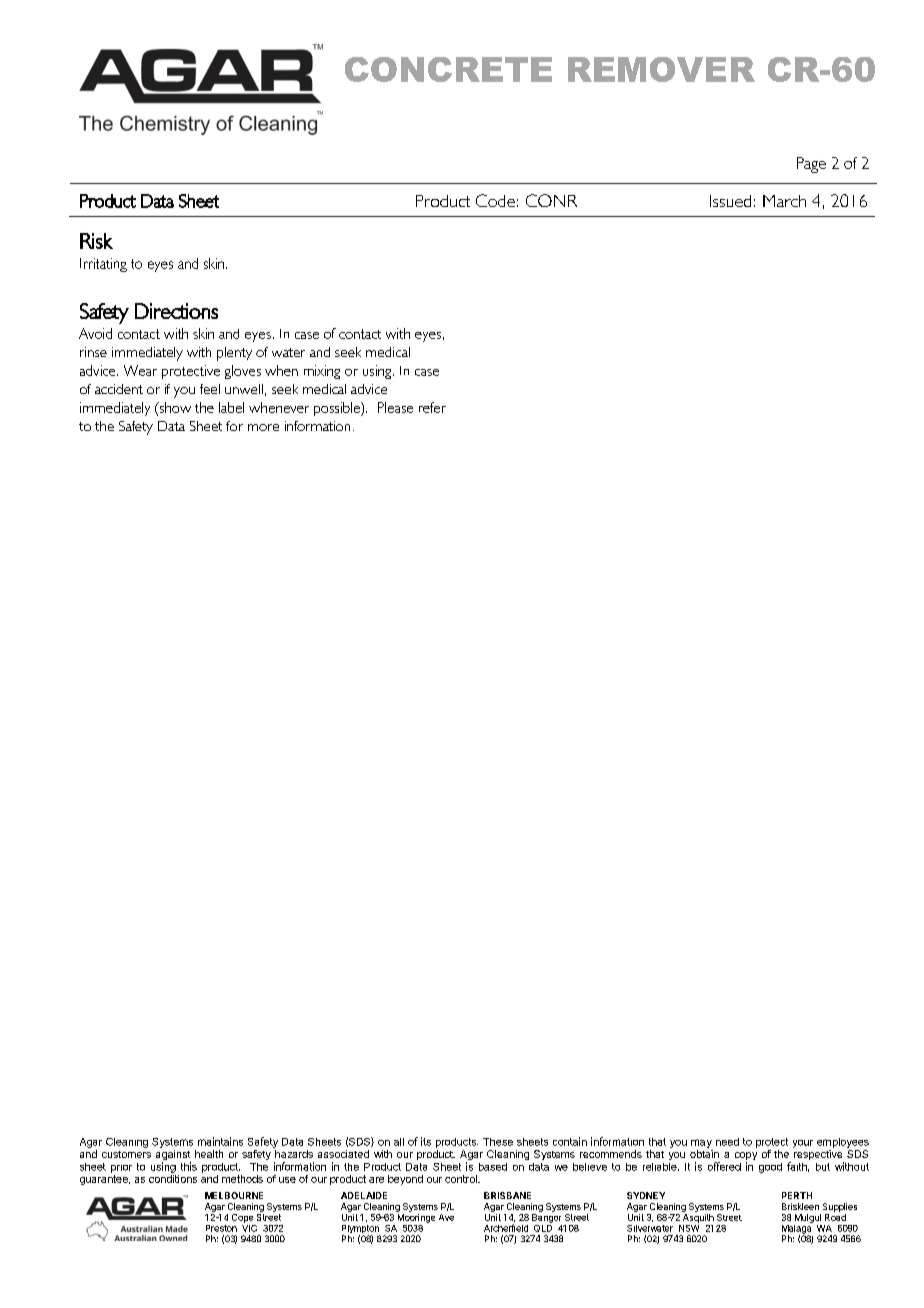 The image size is (924, 1308). I want to click on control, so click(462, 1179).
